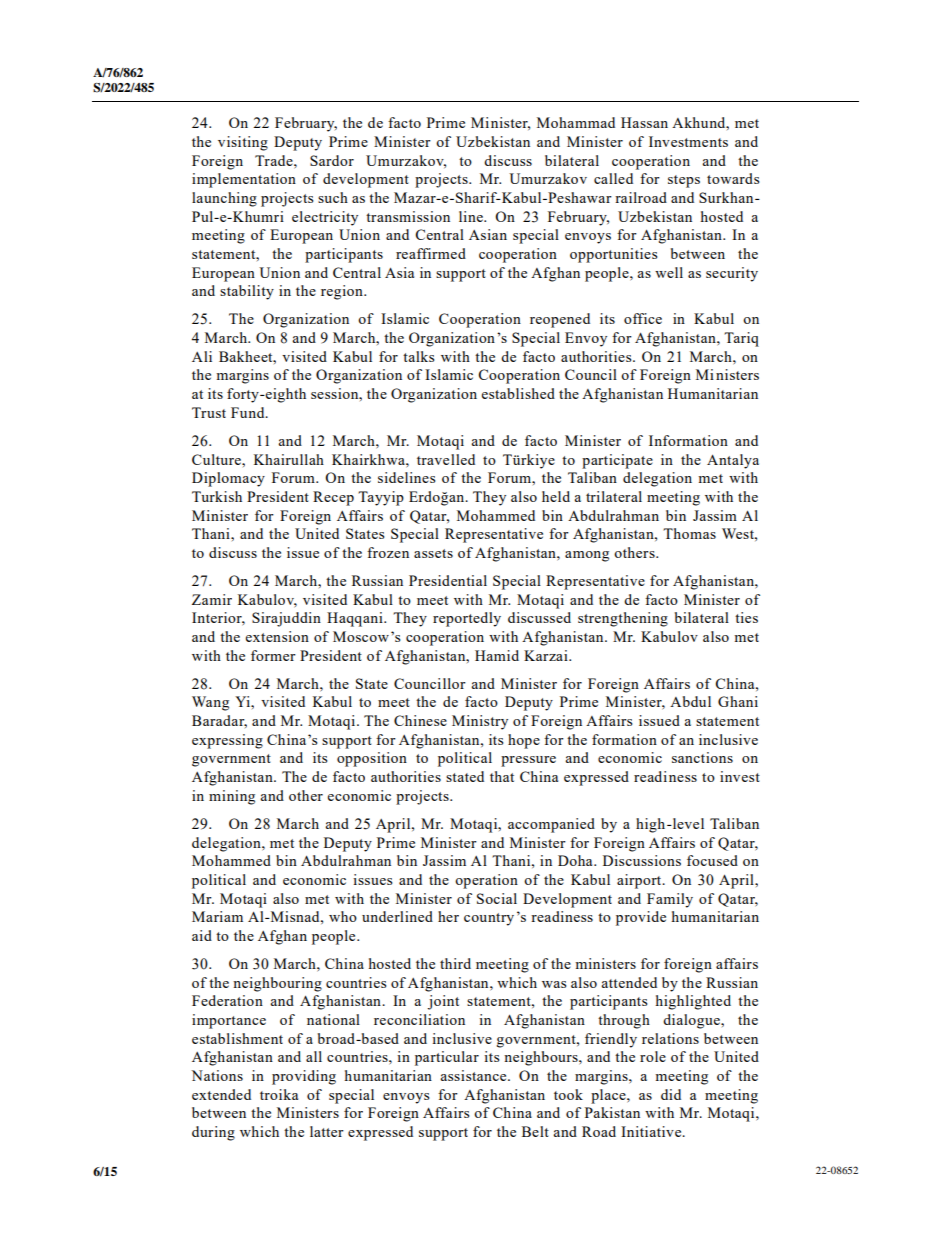 This image has width=952, height=1233. I want to click on mining, so click(232, 797).
